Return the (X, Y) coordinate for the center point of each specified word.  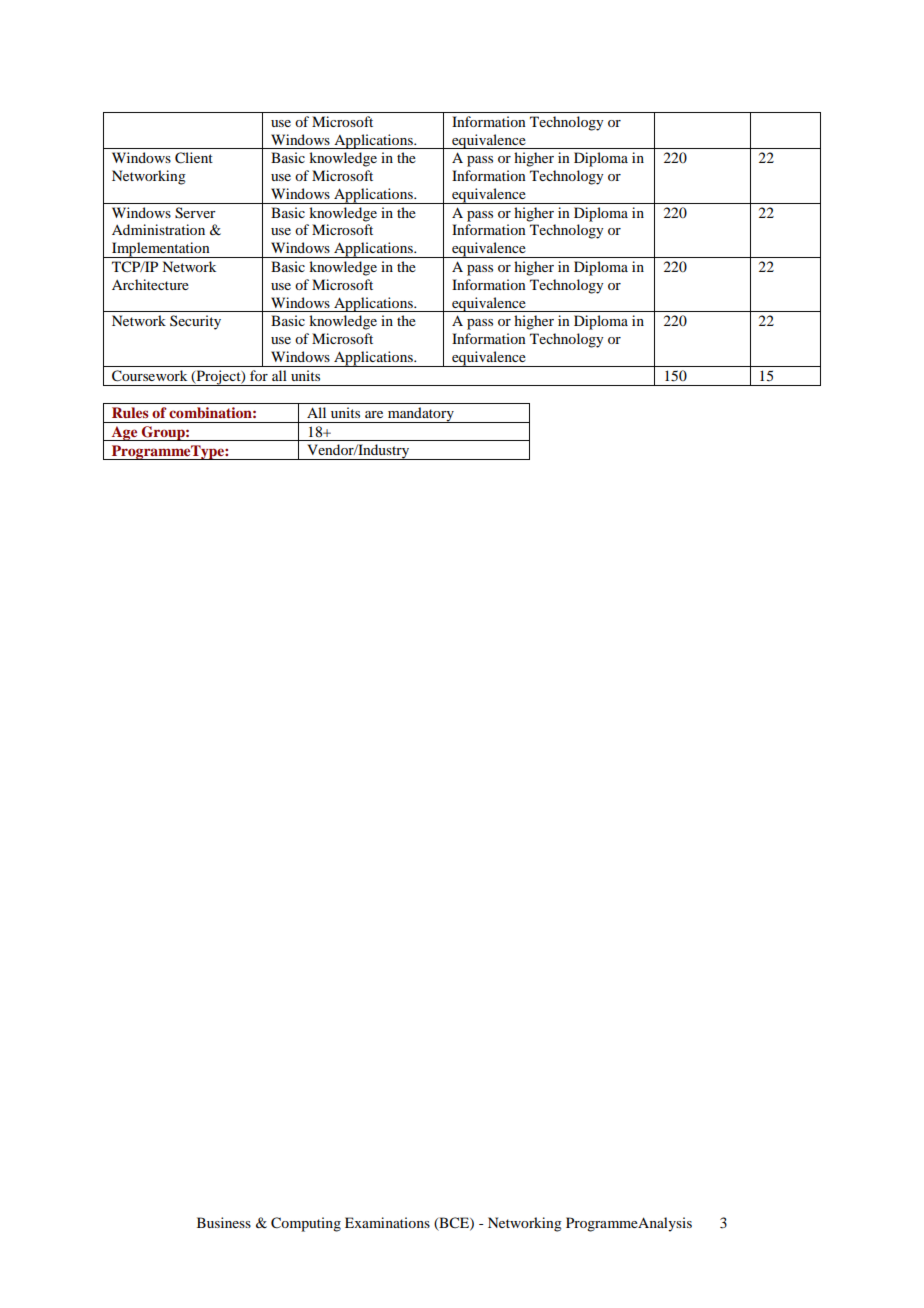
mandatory (421, 415)
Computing (306, 1224)
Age (124, 433)
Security (195, 322)
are (374, 414)
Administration (158, 229)
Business (224, 1222)
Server (195, 213)
